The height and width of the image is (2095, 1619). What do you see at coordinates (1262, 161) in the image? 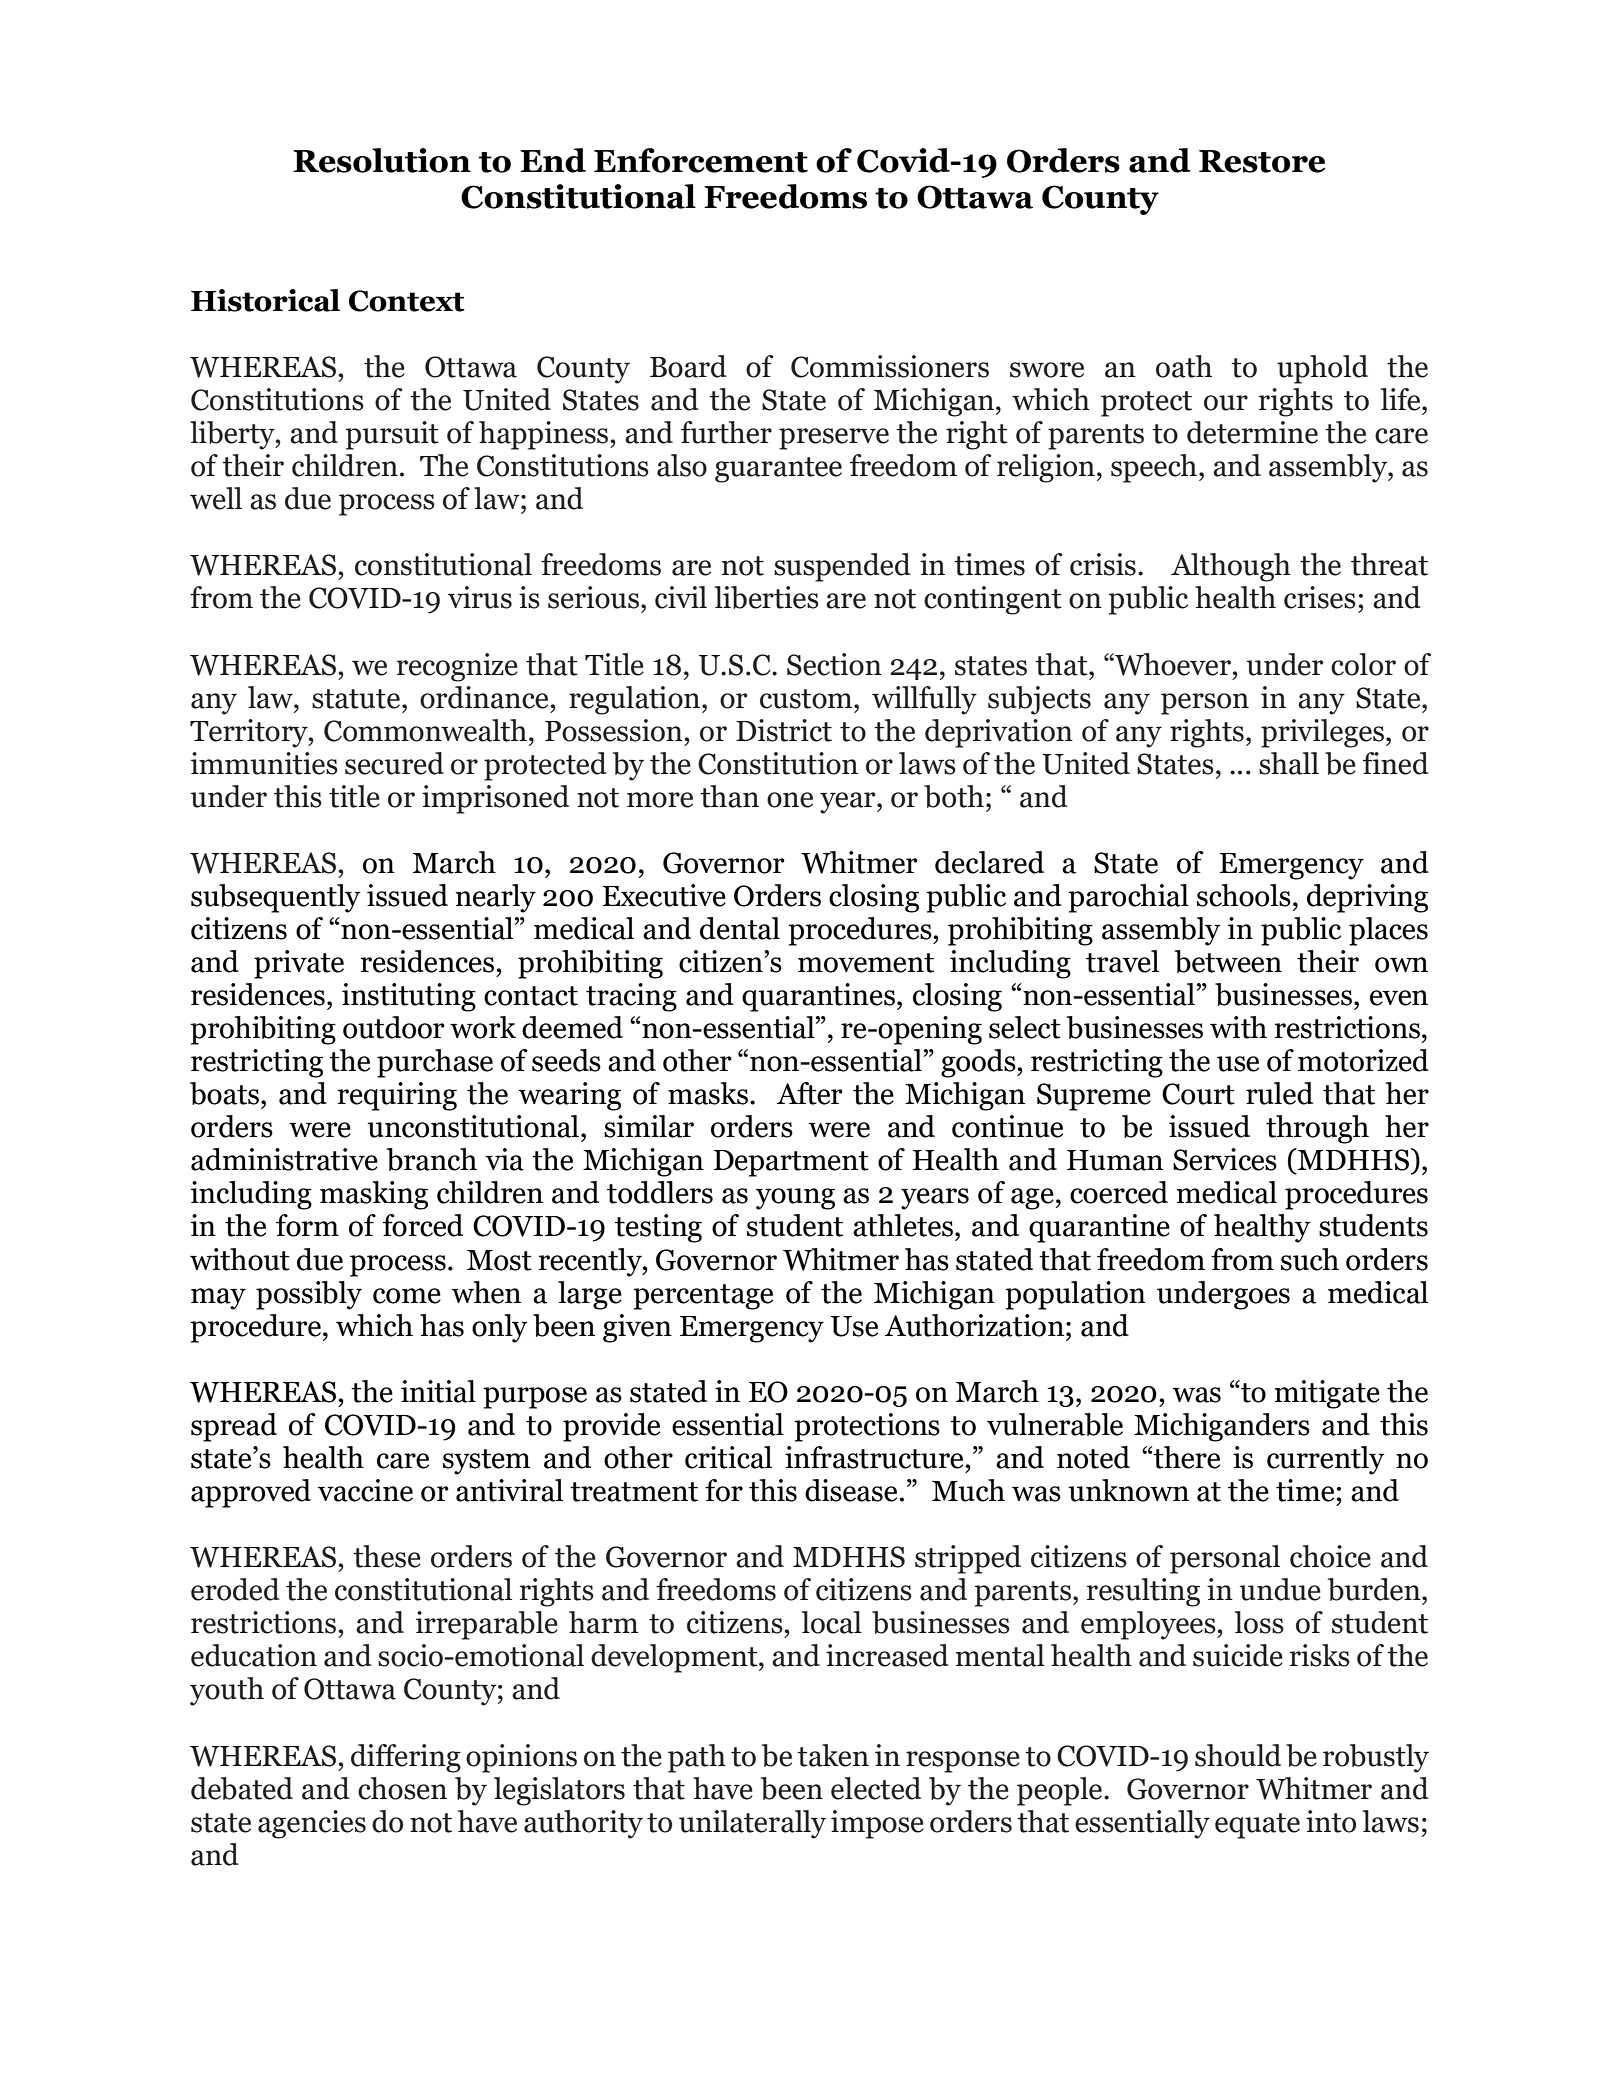
I see `Restore` at bounding box center [1262, 161].
